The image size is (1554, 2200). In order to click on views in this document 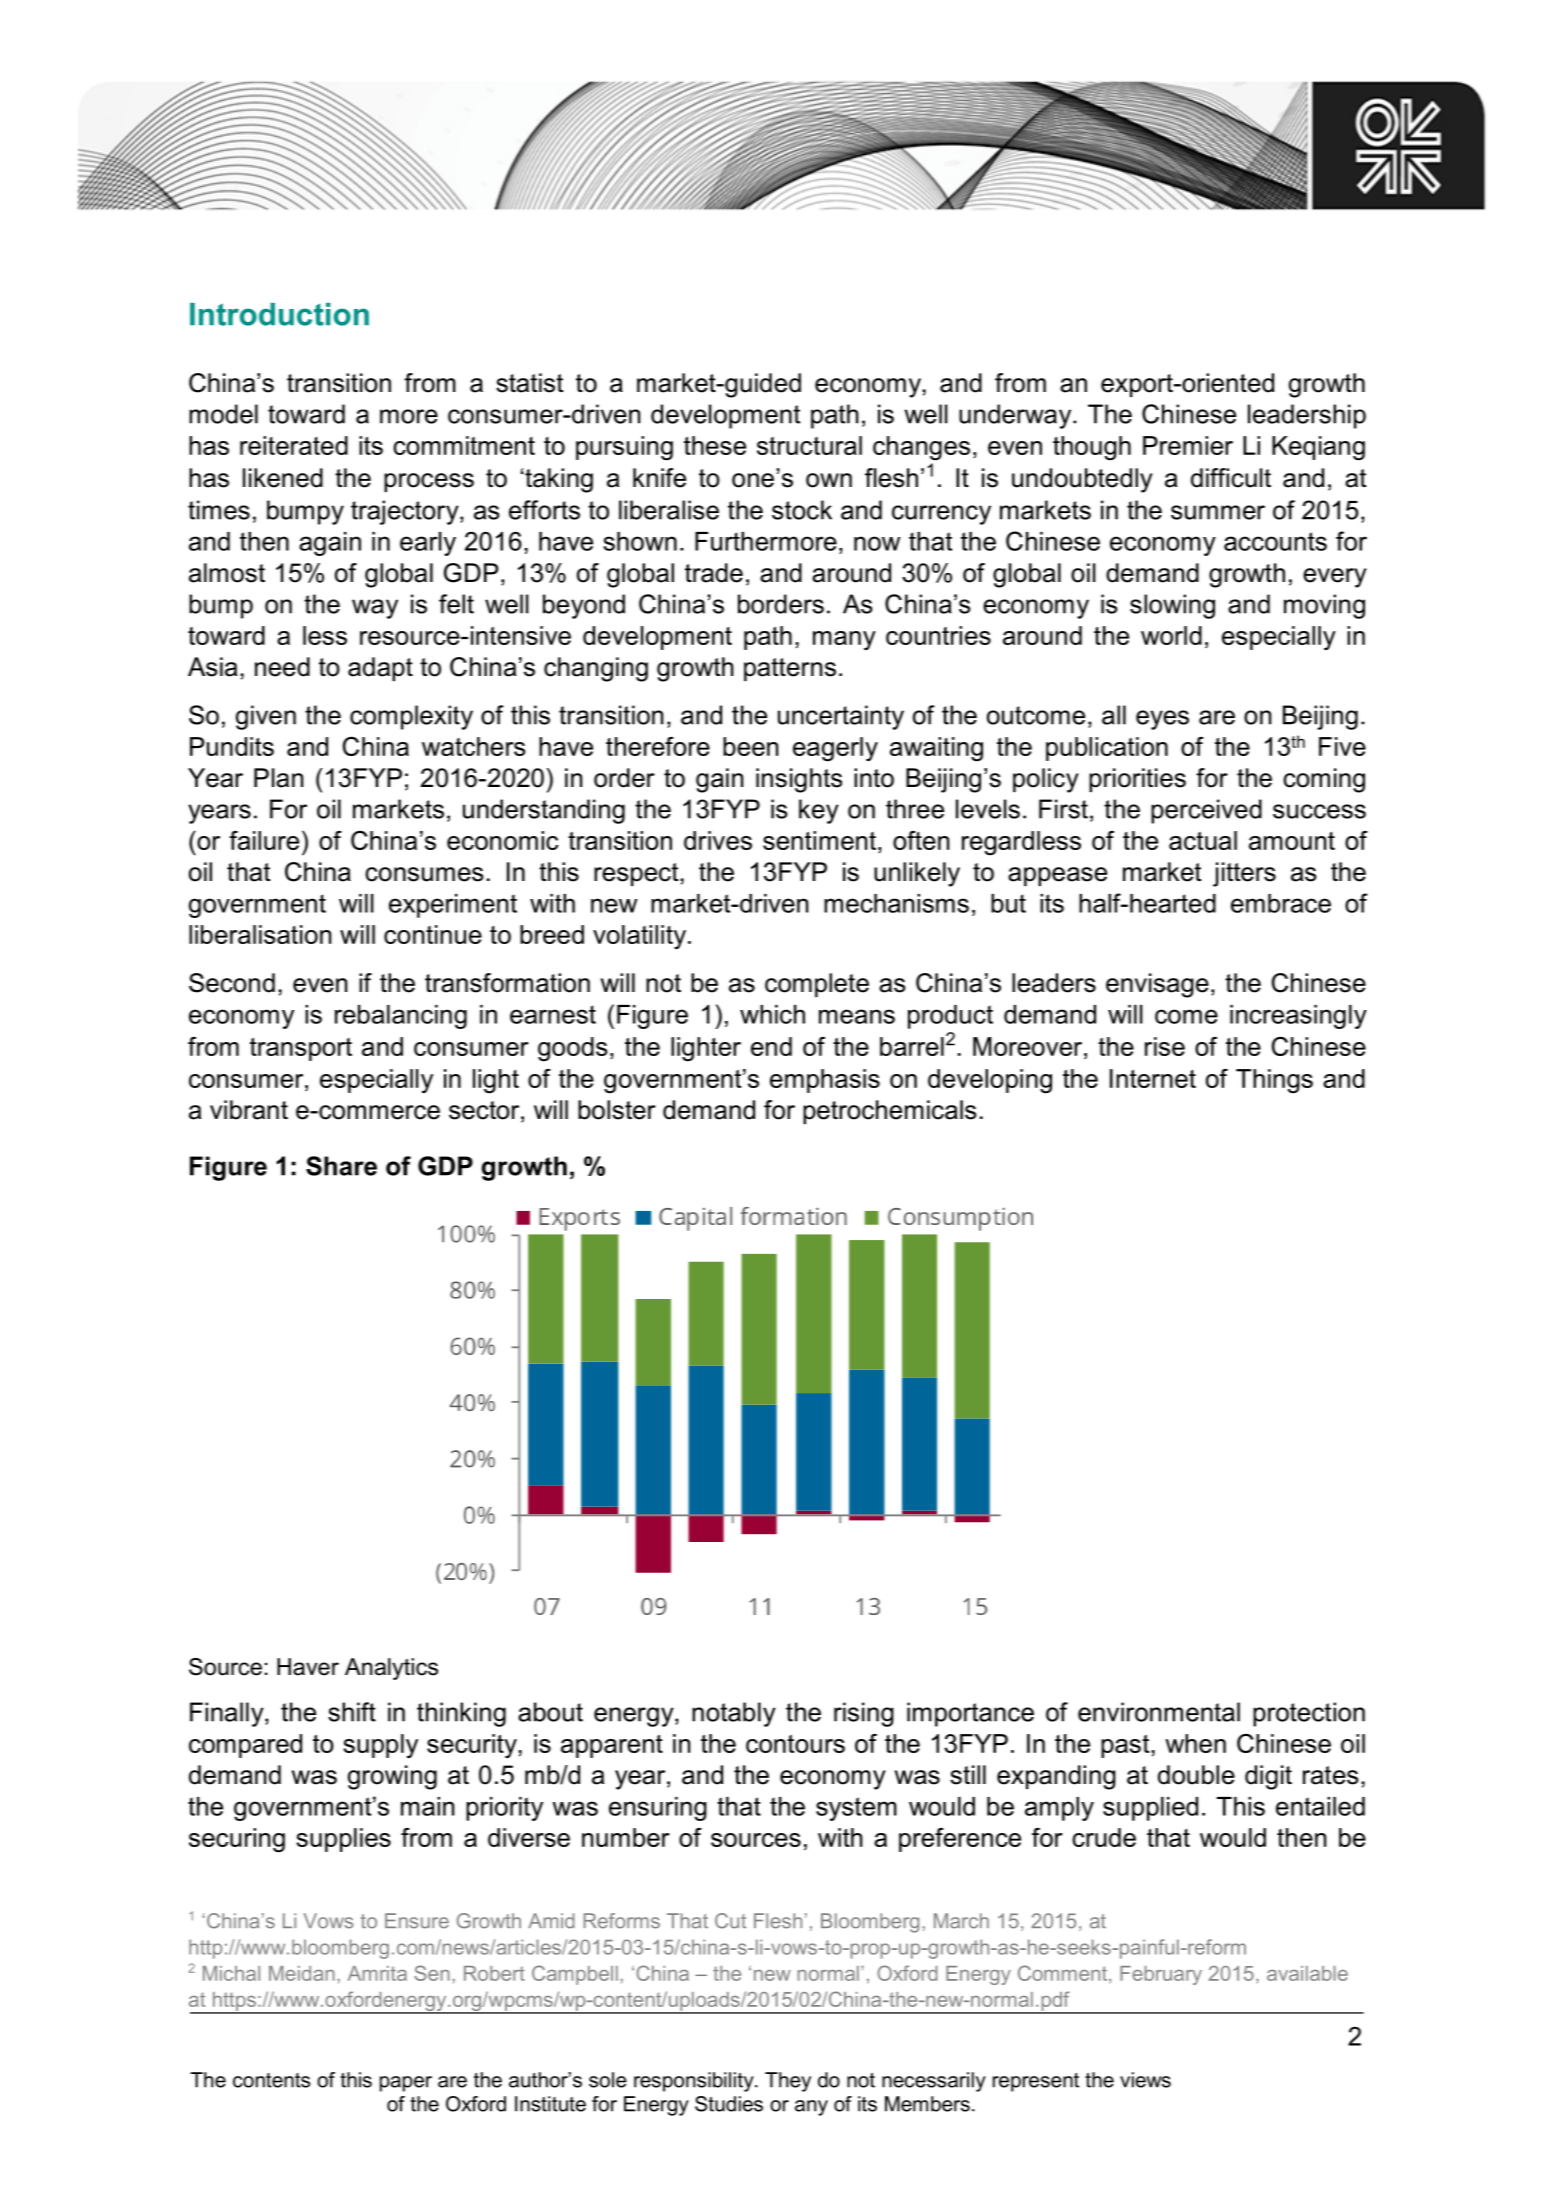, I will do `click(1145, 2080)`.
